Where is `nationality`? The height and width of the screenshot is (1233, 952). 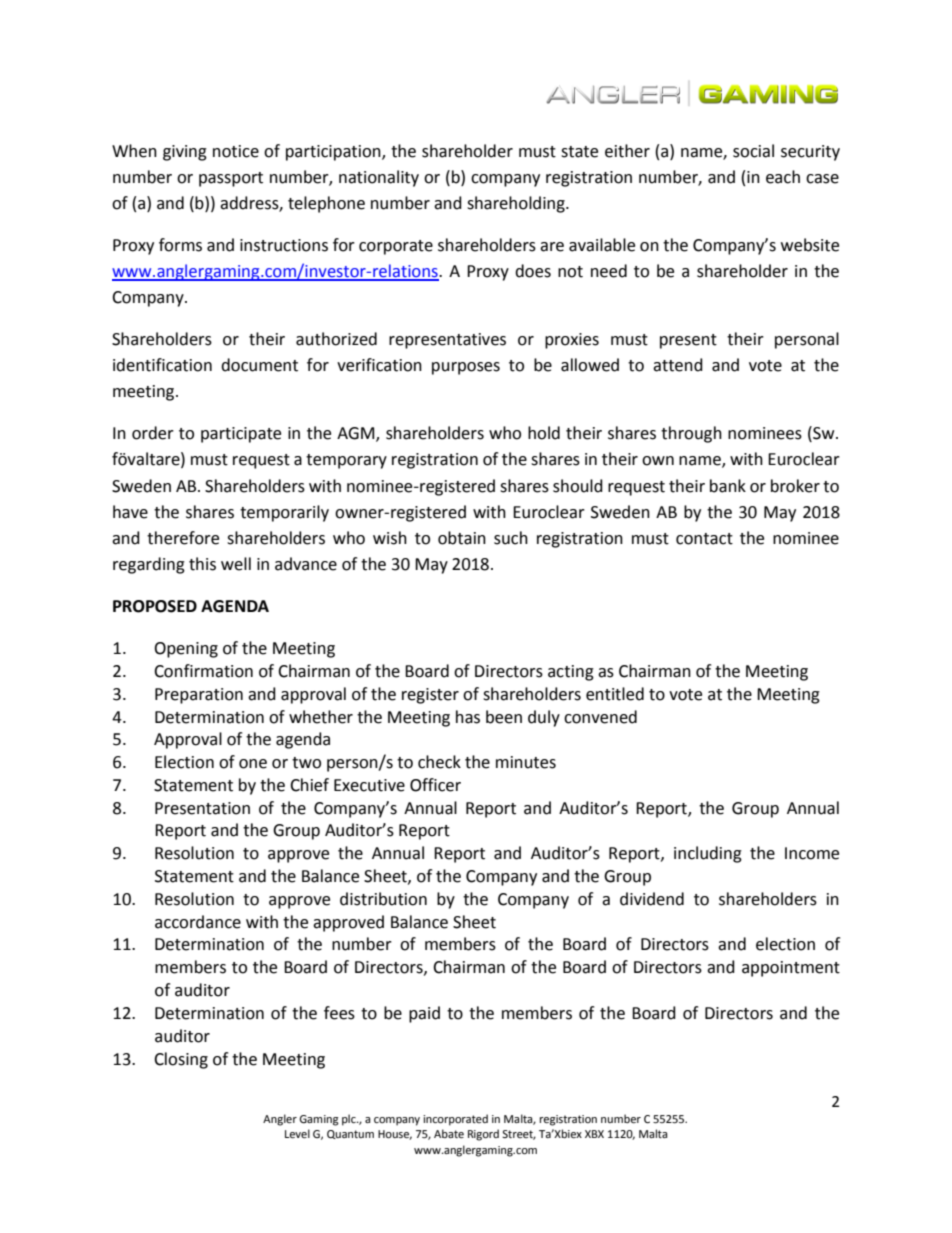
nationality is located at coordinates (379, 178).
